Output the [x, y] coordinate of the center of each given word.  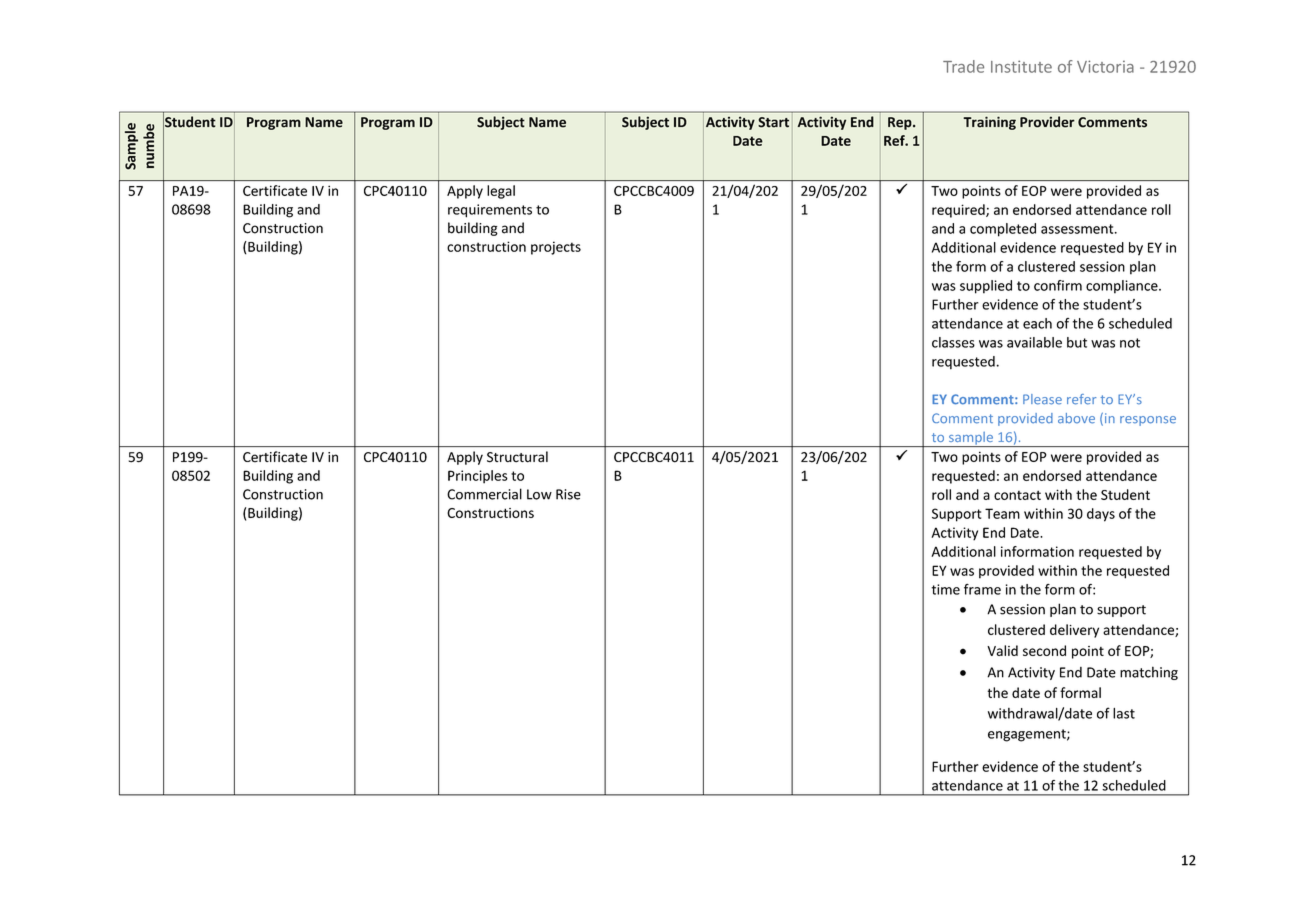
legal [501, 192]
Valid [1002, 650]
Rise [568, 494]
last [1124, 713]
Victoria [1105, 66]
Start [773, 122]
